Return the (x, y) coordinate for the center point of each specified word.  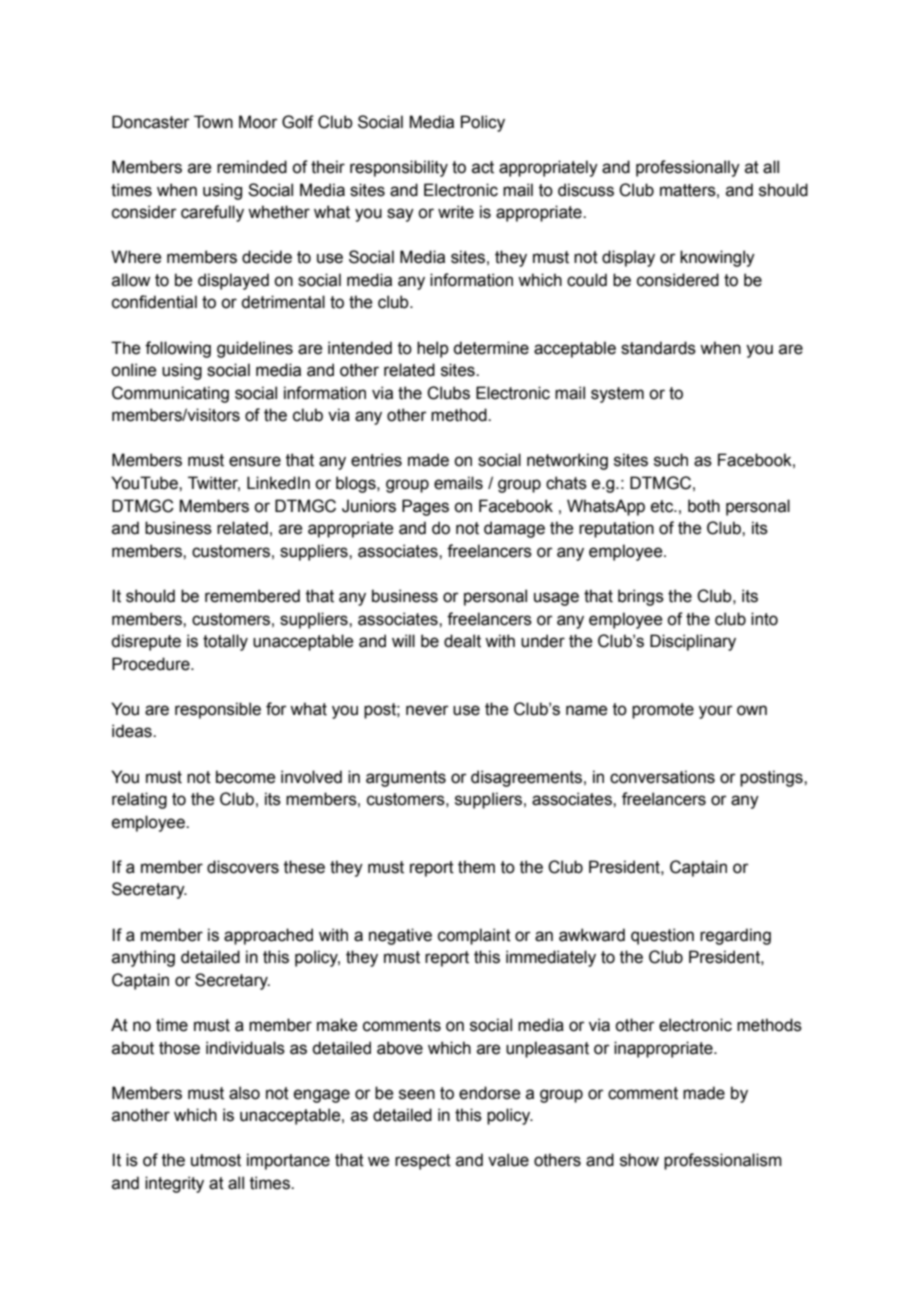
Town (213, 122)
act (483, 167)
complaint (474, 936)
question (662, 936)
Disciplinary (693, 642)
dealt (462, 641)
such (671, 460)
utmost (216, 1160)
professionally (688, 168)
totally (225, 642)
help (433, 349)
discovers (243, 867)
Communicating (170, 394)
